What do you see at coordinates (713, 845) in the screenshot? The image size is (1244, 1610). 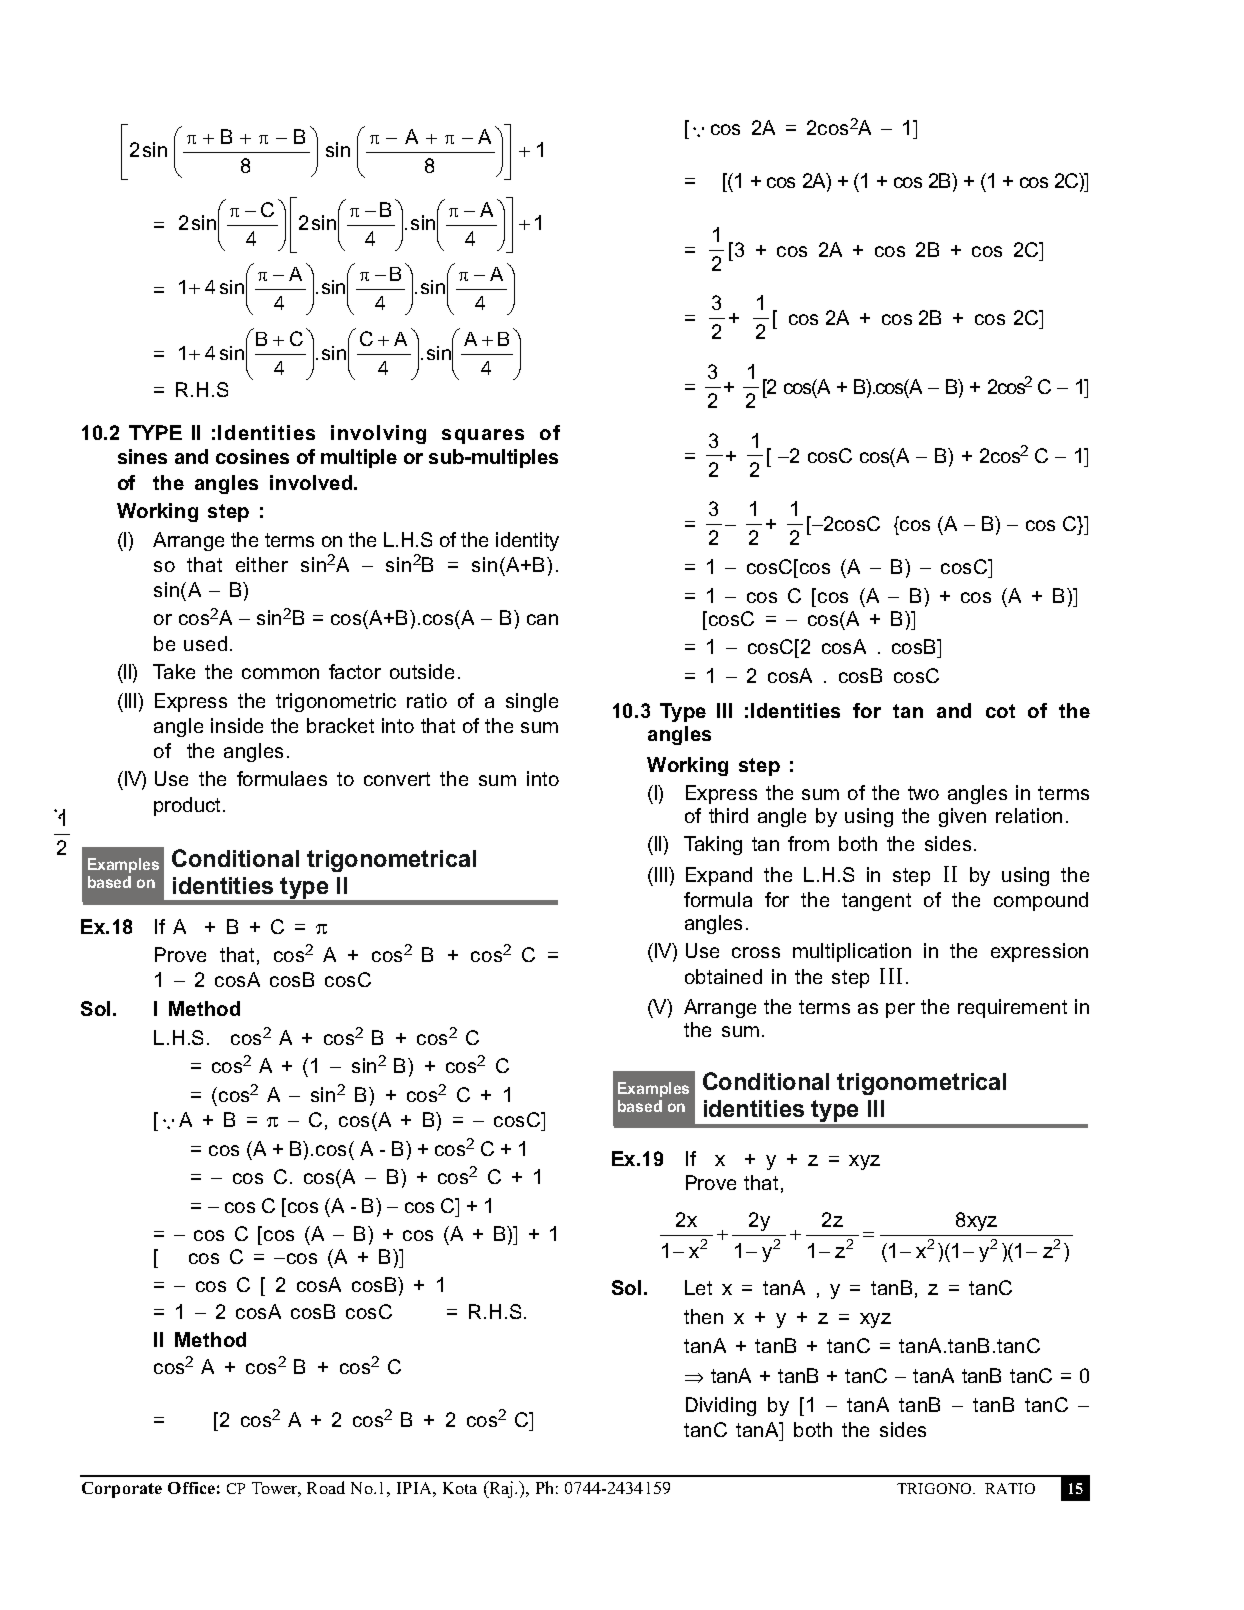 I see `Taking` at bounding box center [713, 845].
